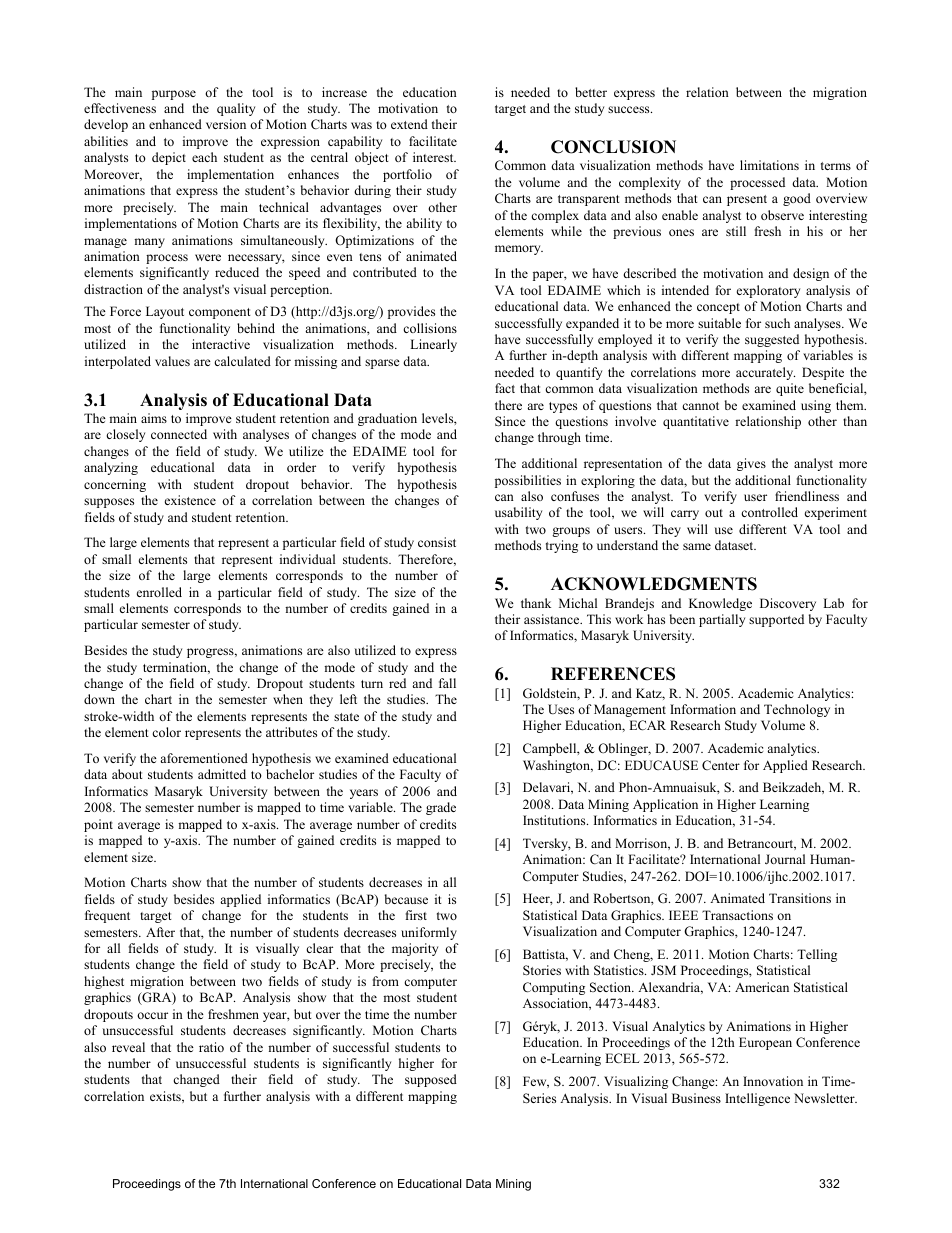  Describe the element at coordinates (409, 124) in the screenshot. I see `extend` at that location.
